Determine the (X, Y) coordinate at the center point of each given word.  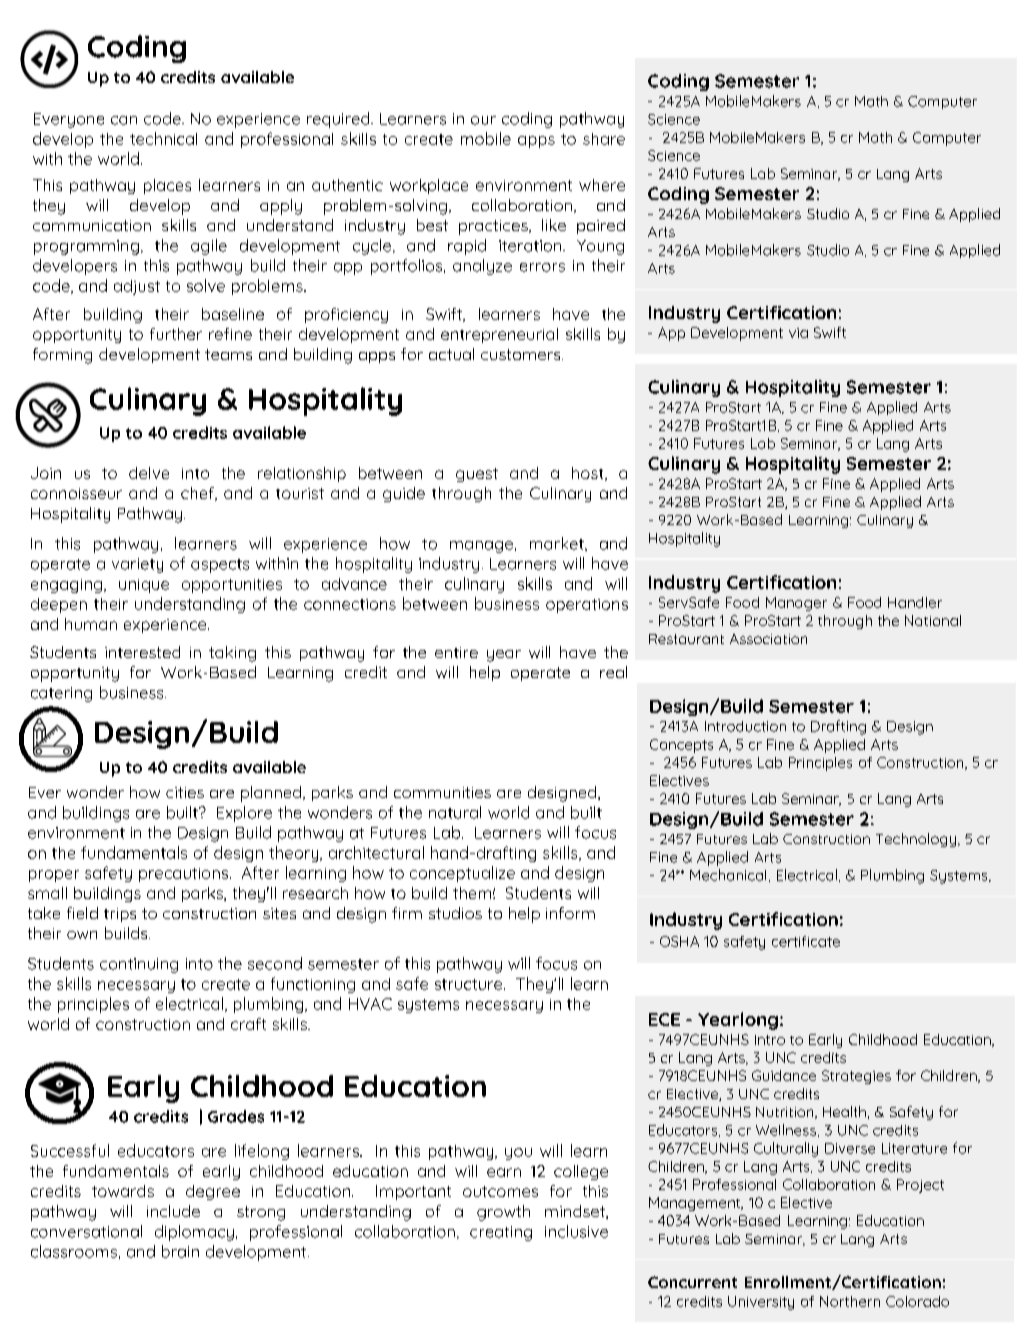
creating (501, 1233)
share (604, 139)
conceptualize (462, 874)
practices (494, 227)
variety (137, 565)
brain (180, 1251)
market (558, 544)
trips (120, 915)
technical (163, 138)
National (933, 620)
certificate (806, 941)
